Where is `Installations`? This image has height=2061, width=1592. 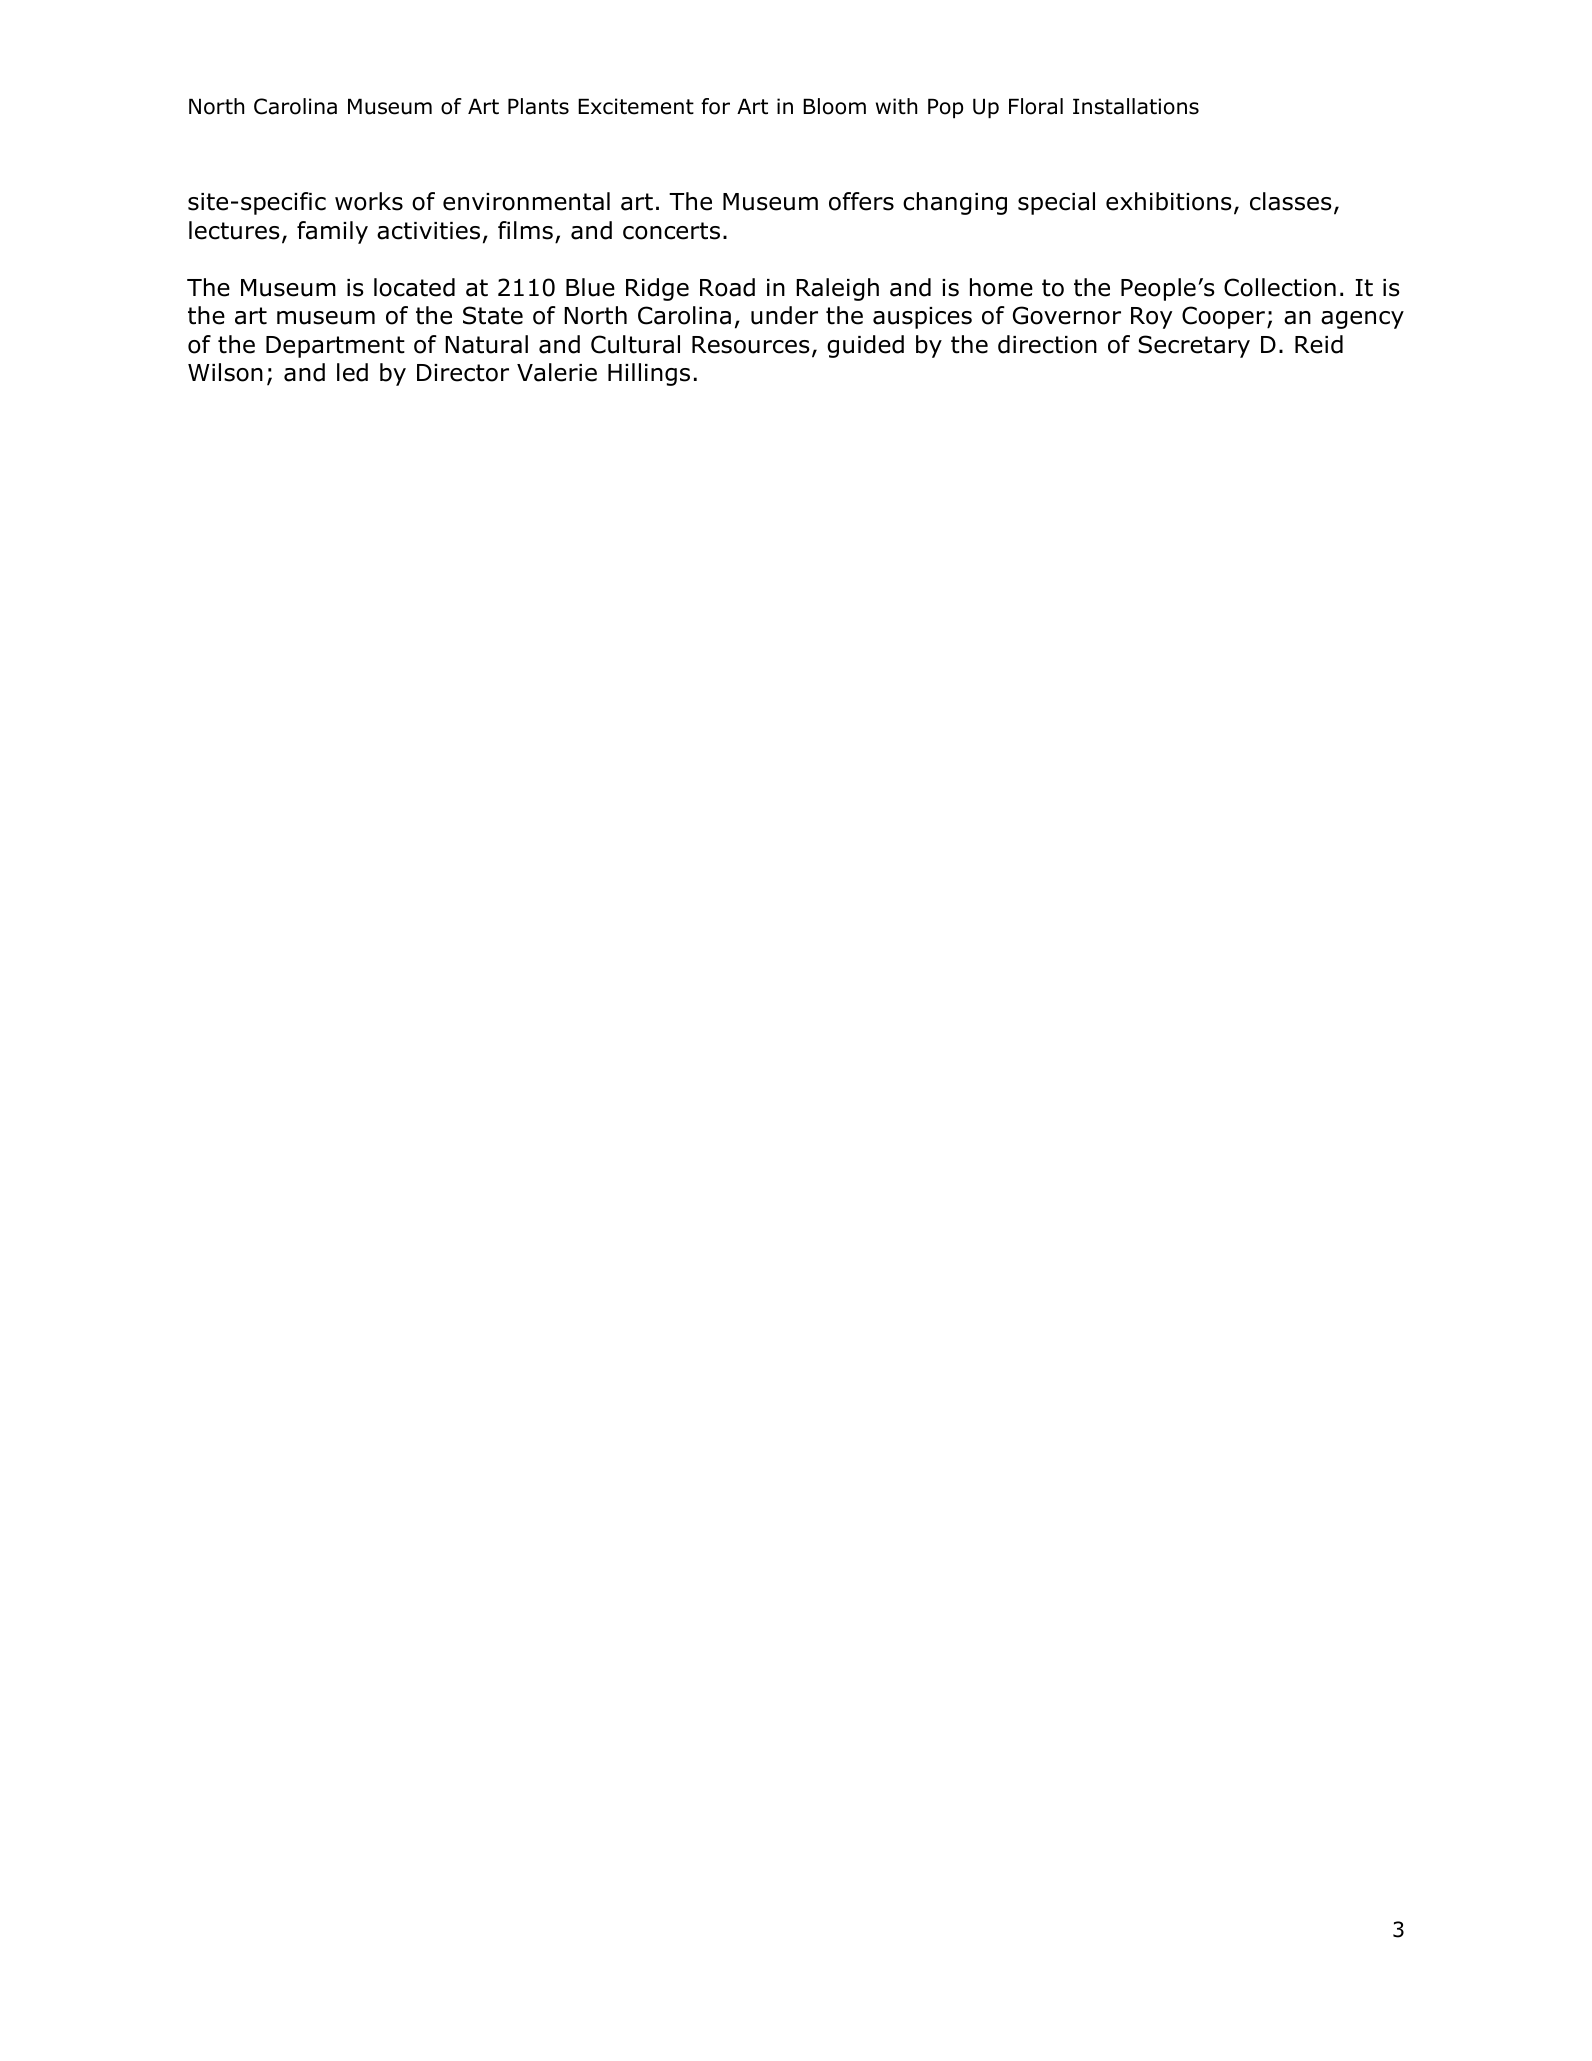 Installations is located at coordinates (1136, 106).
